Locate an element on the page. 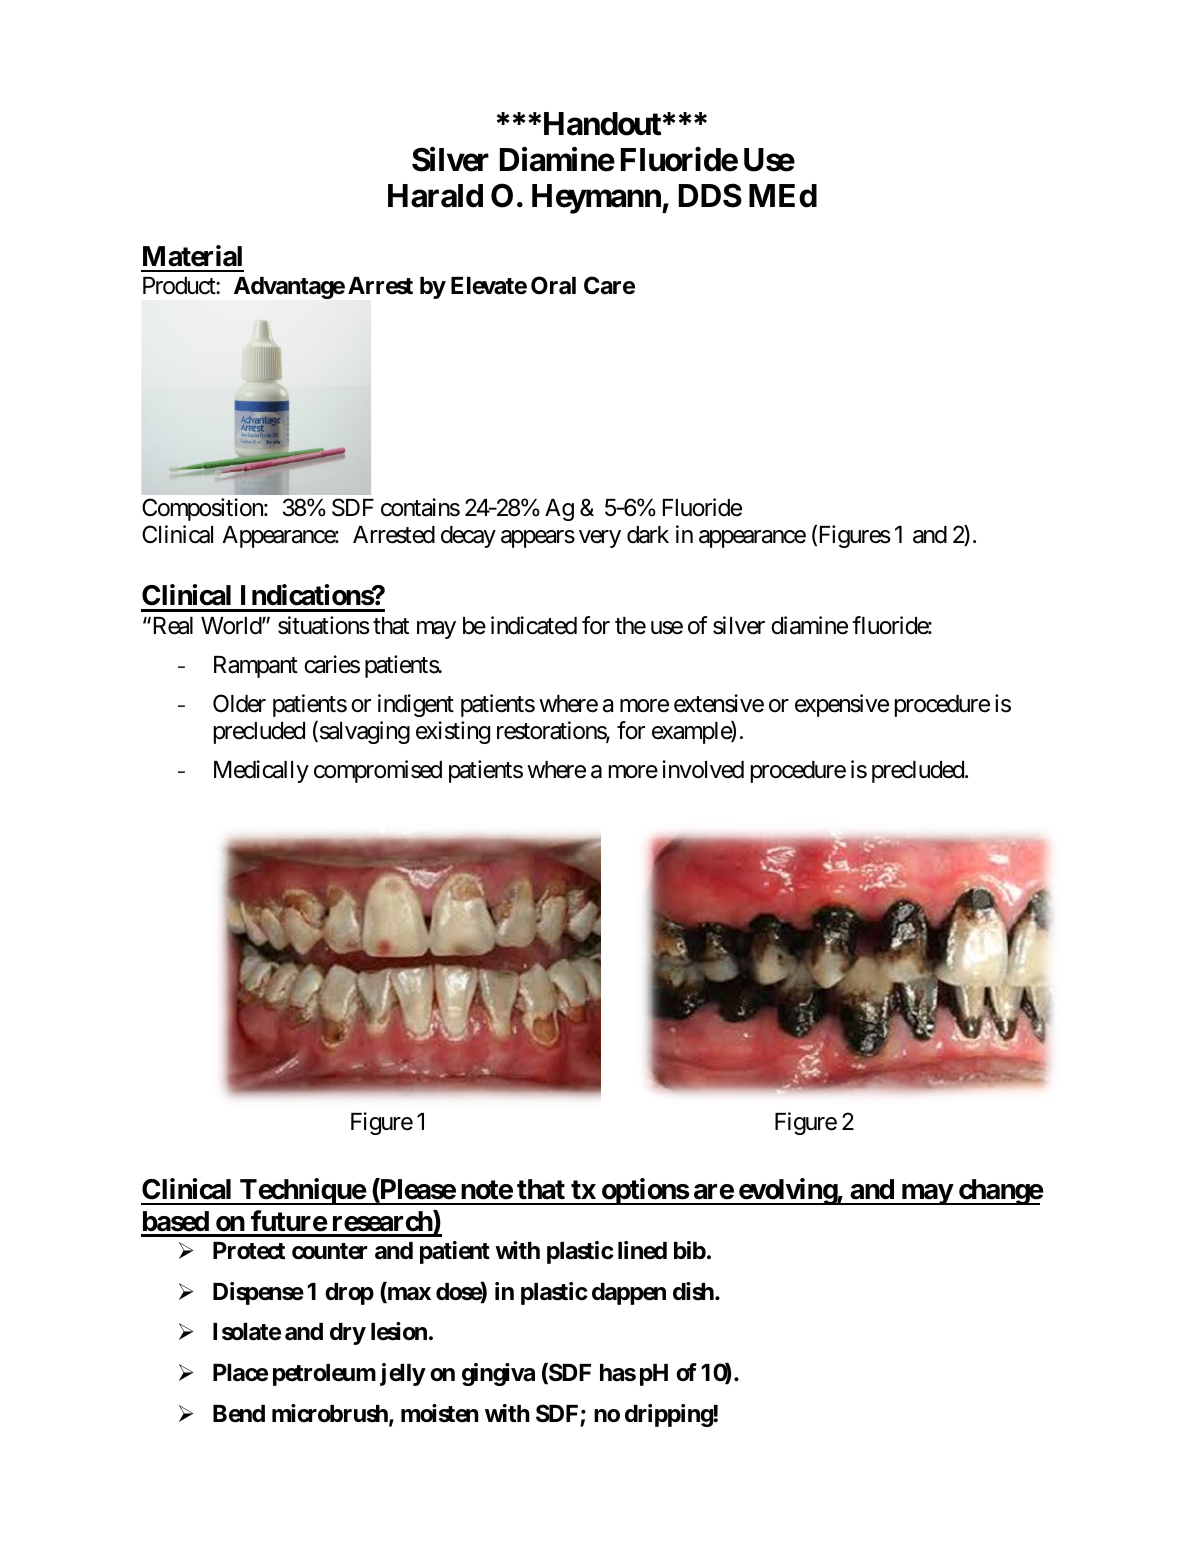 The image size is (1202, 1555). Product is located at coordinates (180, 286).
